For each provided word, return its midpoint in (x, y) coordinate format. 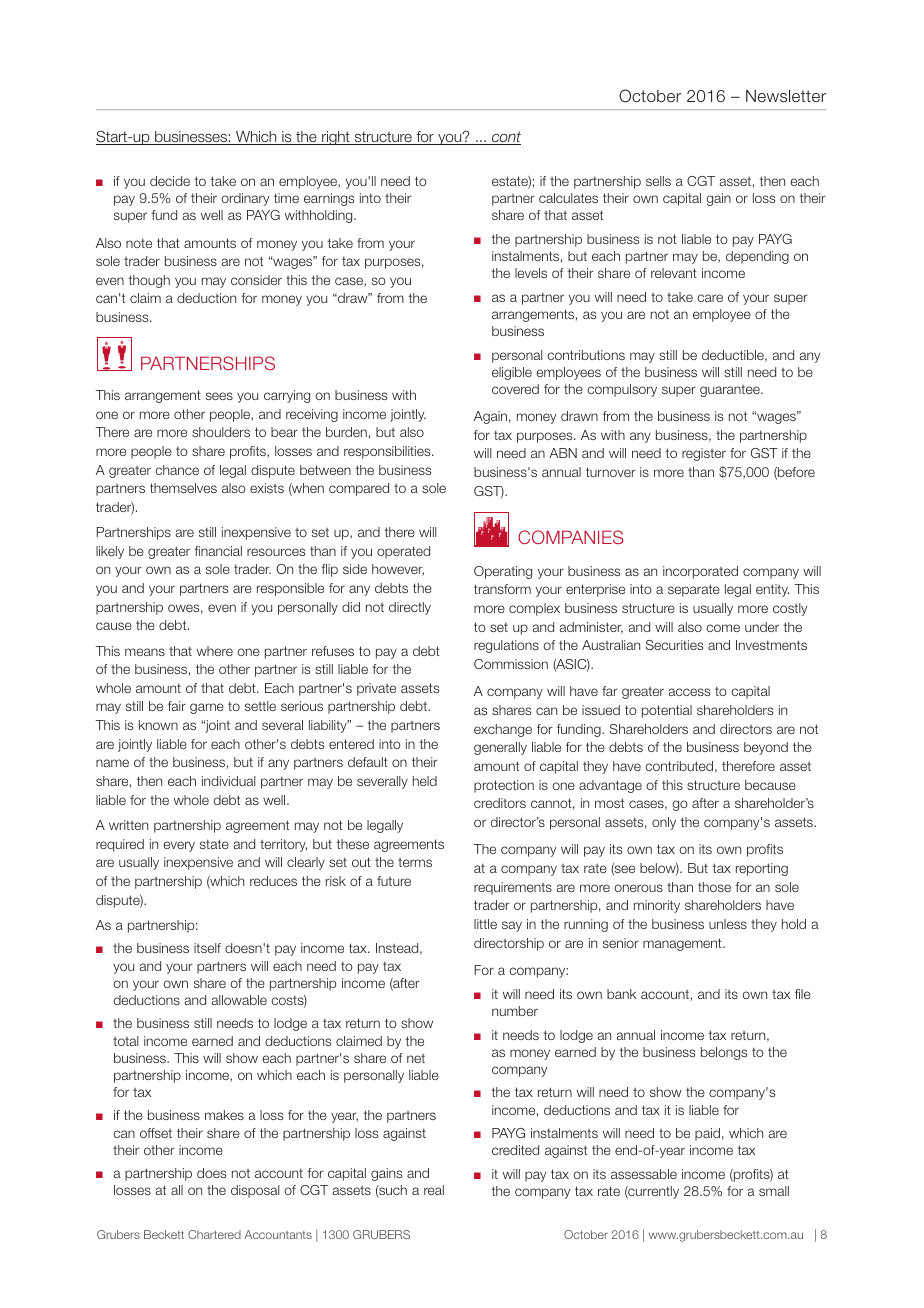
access (689, 692)
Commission (511, 664)
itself (207, 948)
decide (170, 181)
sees (219, 396)
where (215, 651)
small (774, 1191)
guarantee (731, 391)
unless (728, 924)
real (434, 1190)
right (336, 138)
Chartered (214, 1234)
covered (515, 389)
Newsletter (786, 96)
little (485, 924)
